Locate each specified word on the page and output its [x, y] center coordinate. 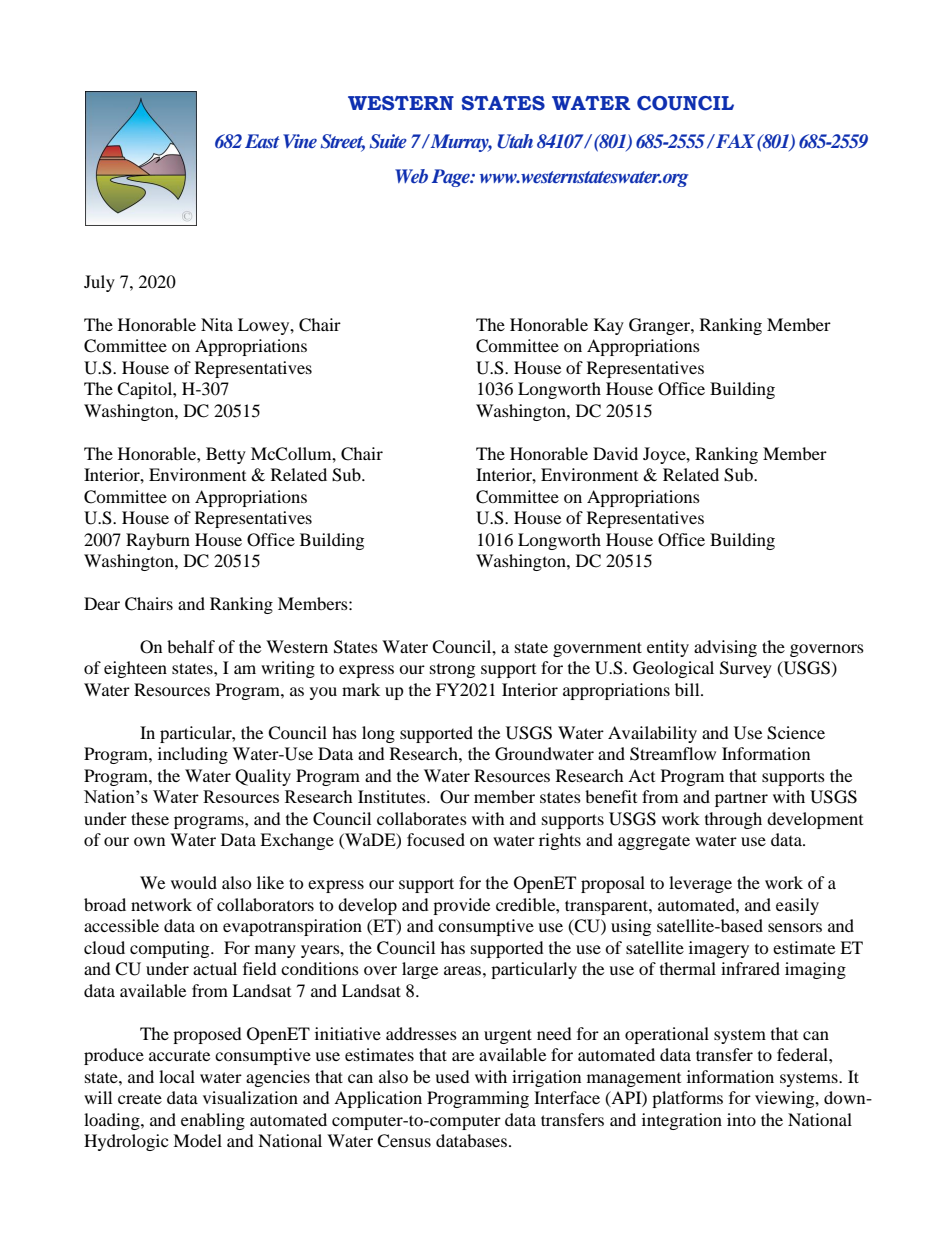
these [150, 818]
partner [741, 800]
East [262, 141]
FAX [734, 141]
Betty [226, 455]
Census [404, 1141]
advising [725, 648]
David [615, 453]
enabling [213, 1121]
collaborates [422, 818]
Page [452, 178]
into [741, 1119]
